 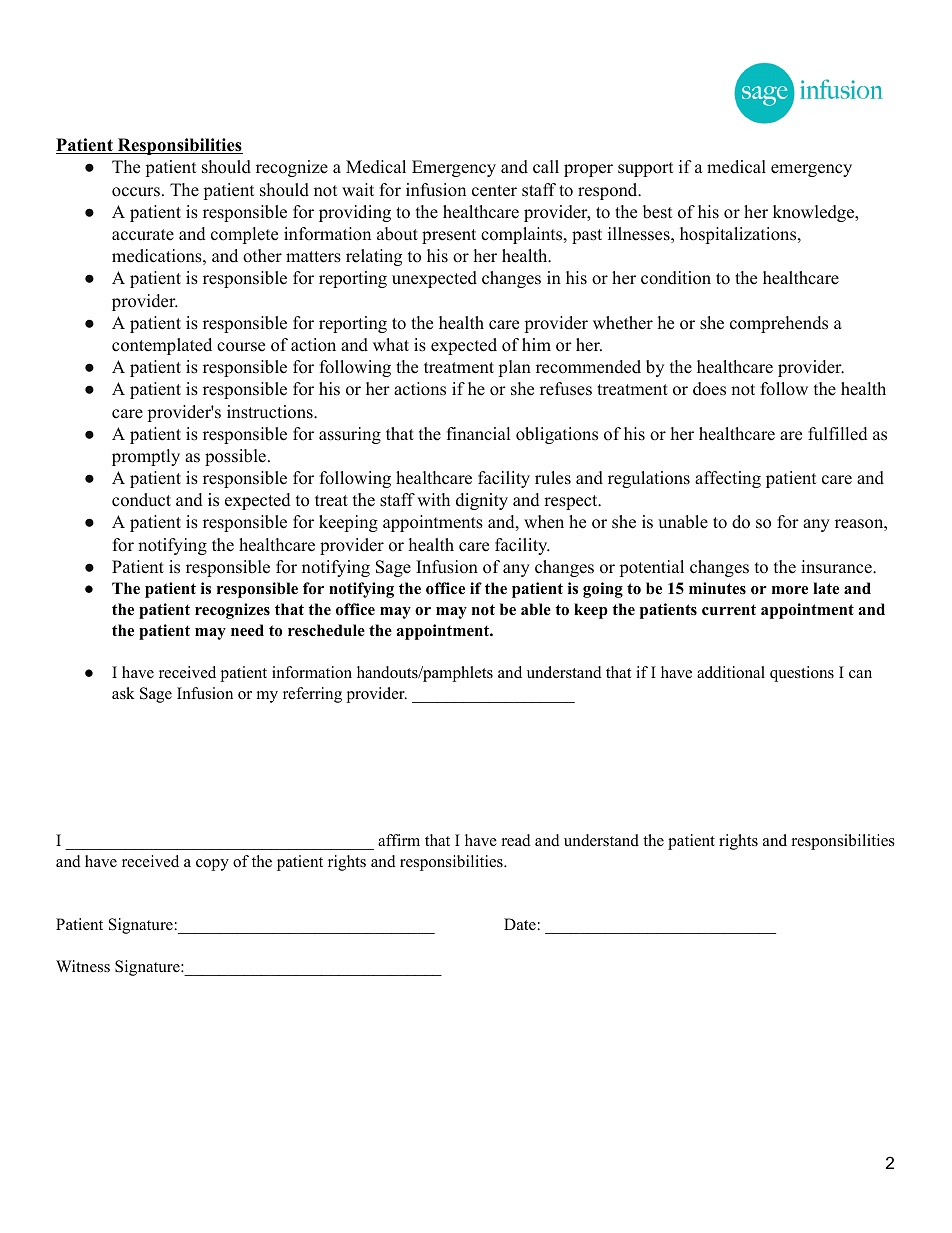 What do you see at coordinates (738, 235) in the screenshot?
I see `hospitalizations` at bounding box center [738, 235].
